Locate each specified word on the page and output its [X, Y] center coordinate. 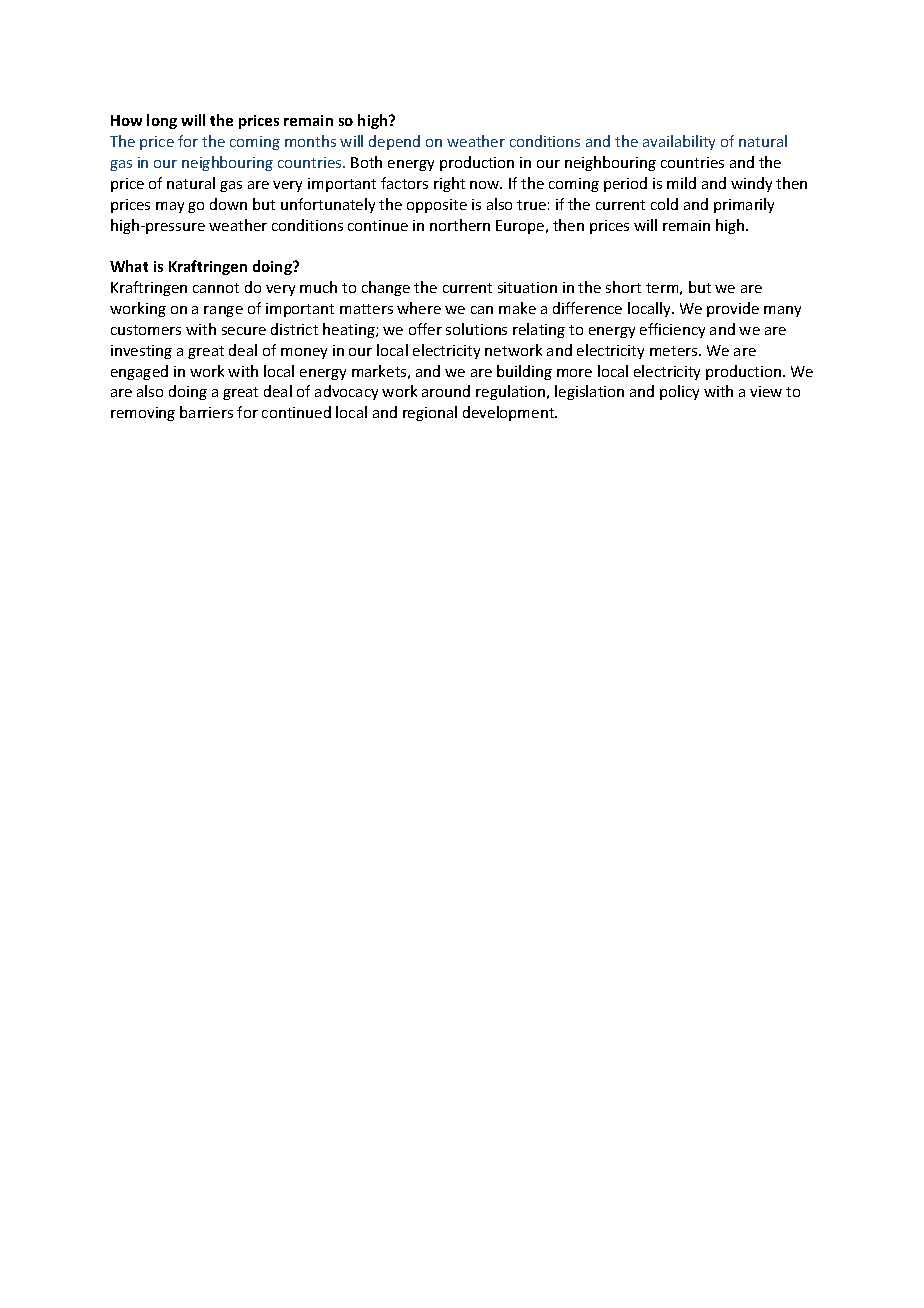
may [170, 207]
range [223, 311]
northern [460, 225]
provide [733, 309]
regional [430, 413]
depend [394, 142]
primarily [744, 205]
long [162, 121]
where [419, 308]
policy [679, 392]
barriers [206, 412]
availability [679, 142]
